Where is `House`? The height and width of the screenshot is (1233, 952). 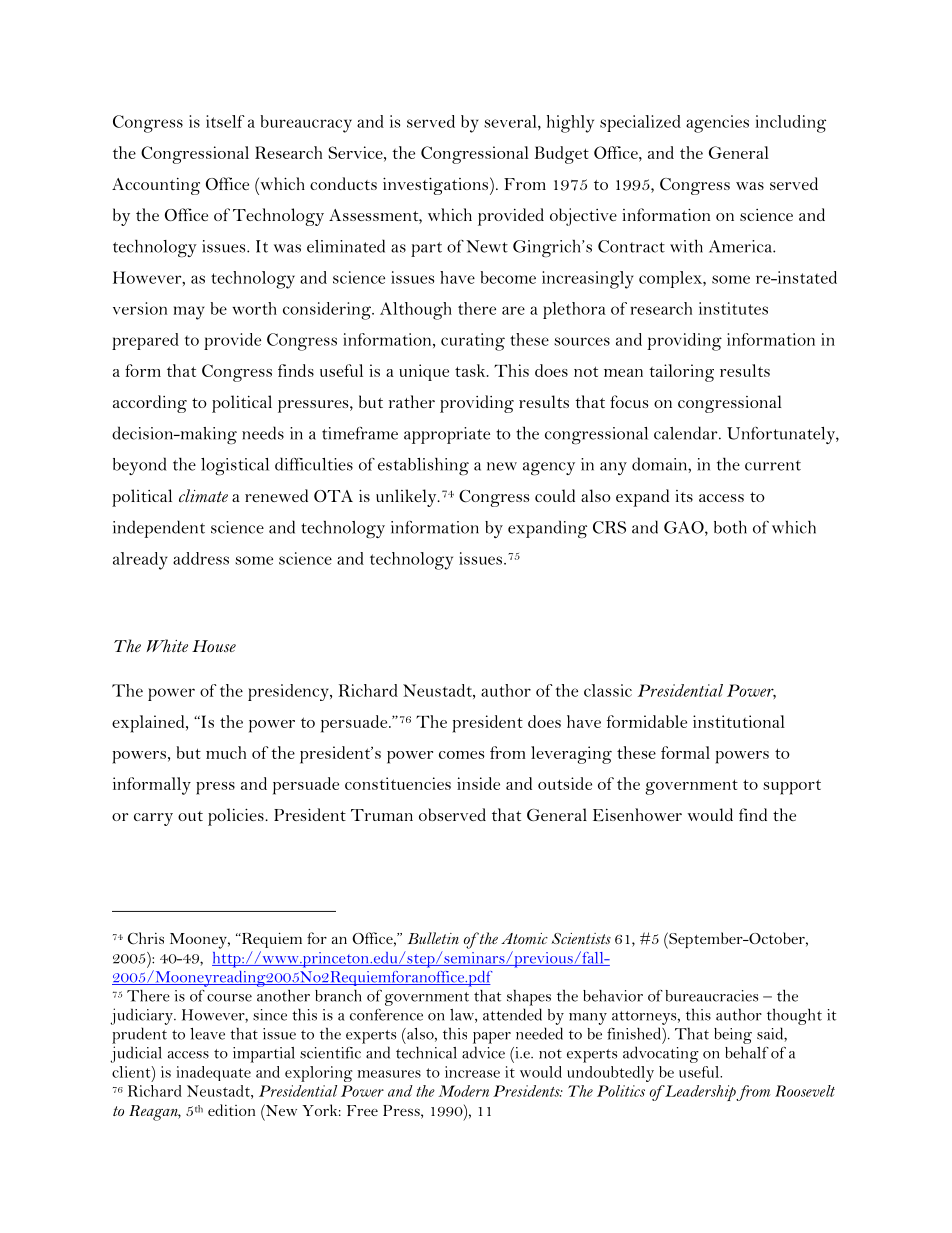
House is located at coordinates (214, 646).
